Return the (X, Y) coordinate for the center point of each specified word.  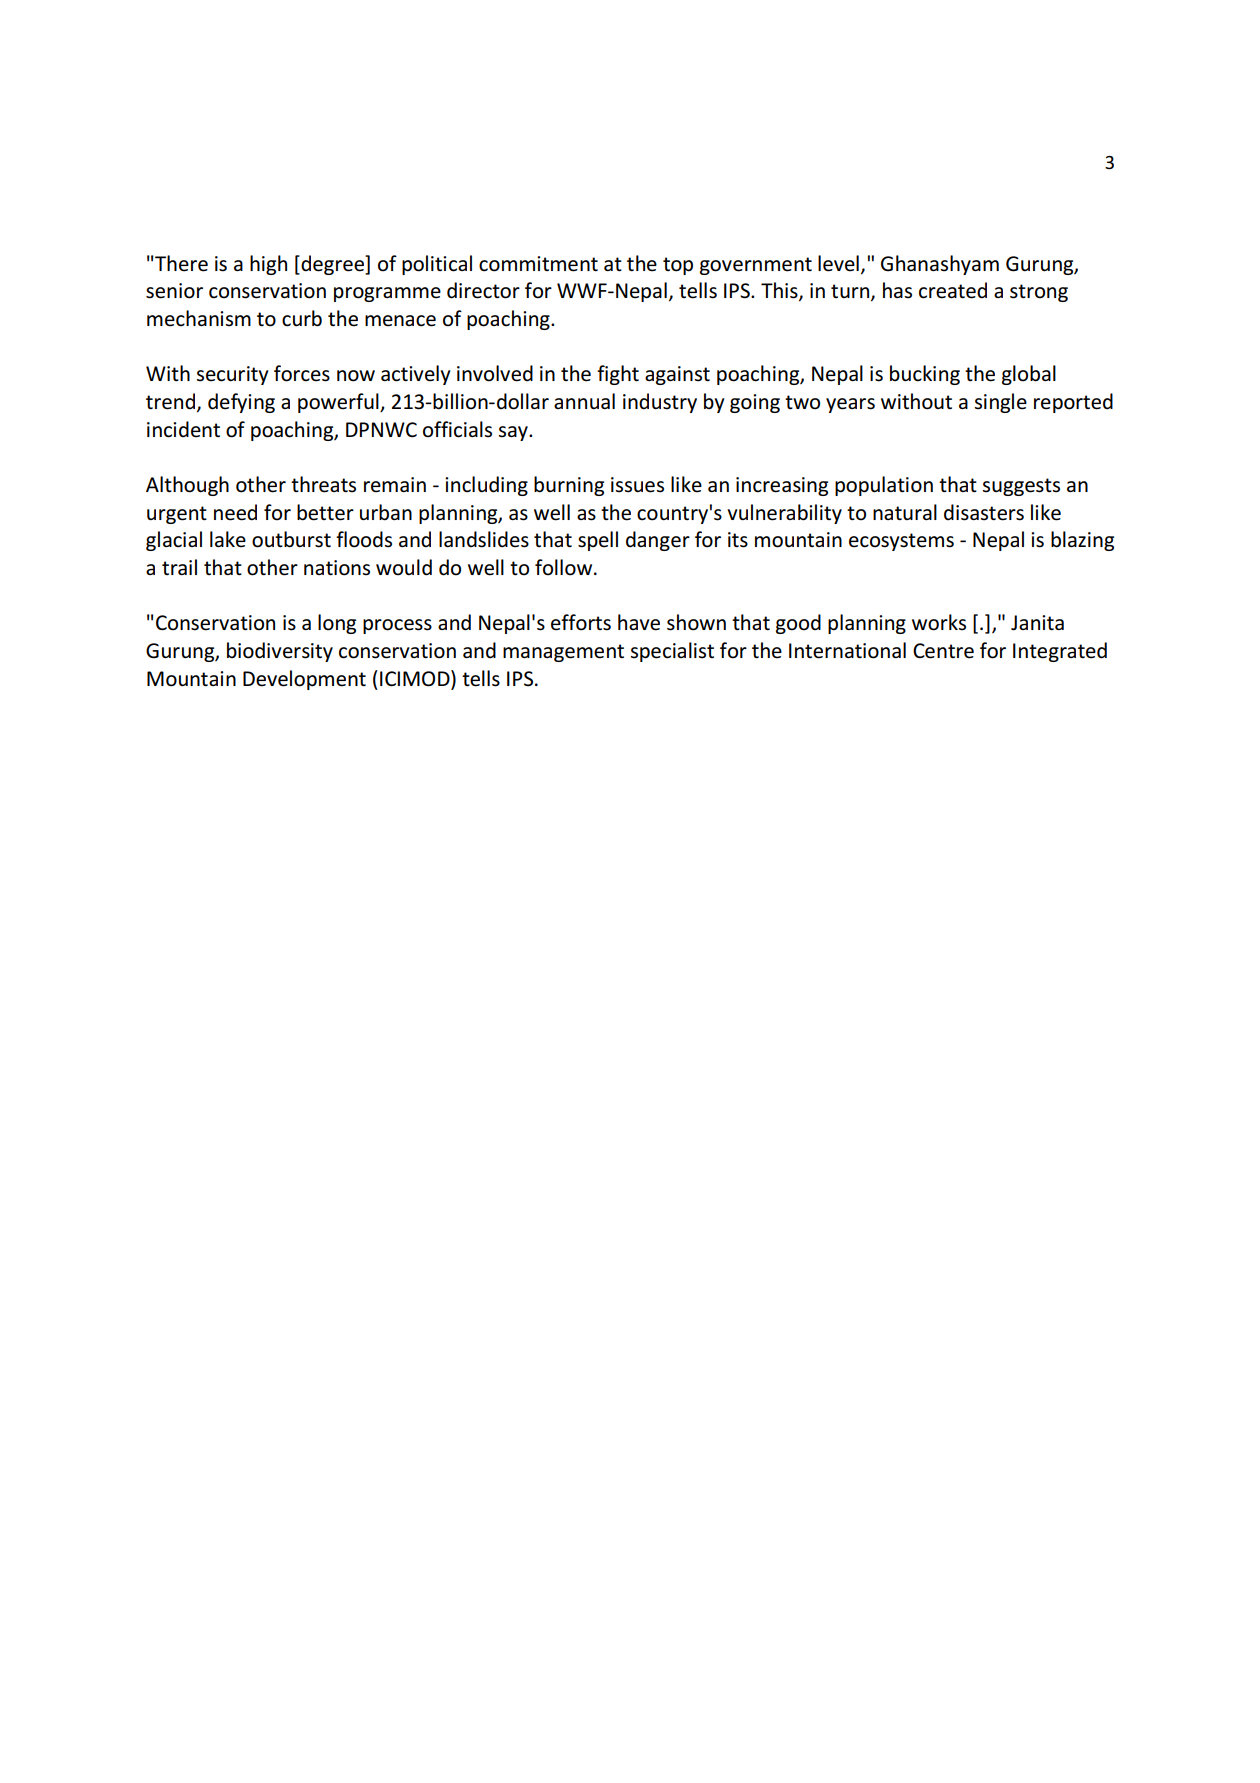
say (514, 433)
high (268, 265)
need (235, 512)
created (953, 290)
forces (302, 373)
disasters (984, 512)
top (678, 266)
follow (565, 567)
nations (337, 568)
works (939, 622)
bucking (925, 375)
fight (618, 375)
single (1001, 403)
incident (183, 429)
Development (304, 680)
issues (637, 485)
